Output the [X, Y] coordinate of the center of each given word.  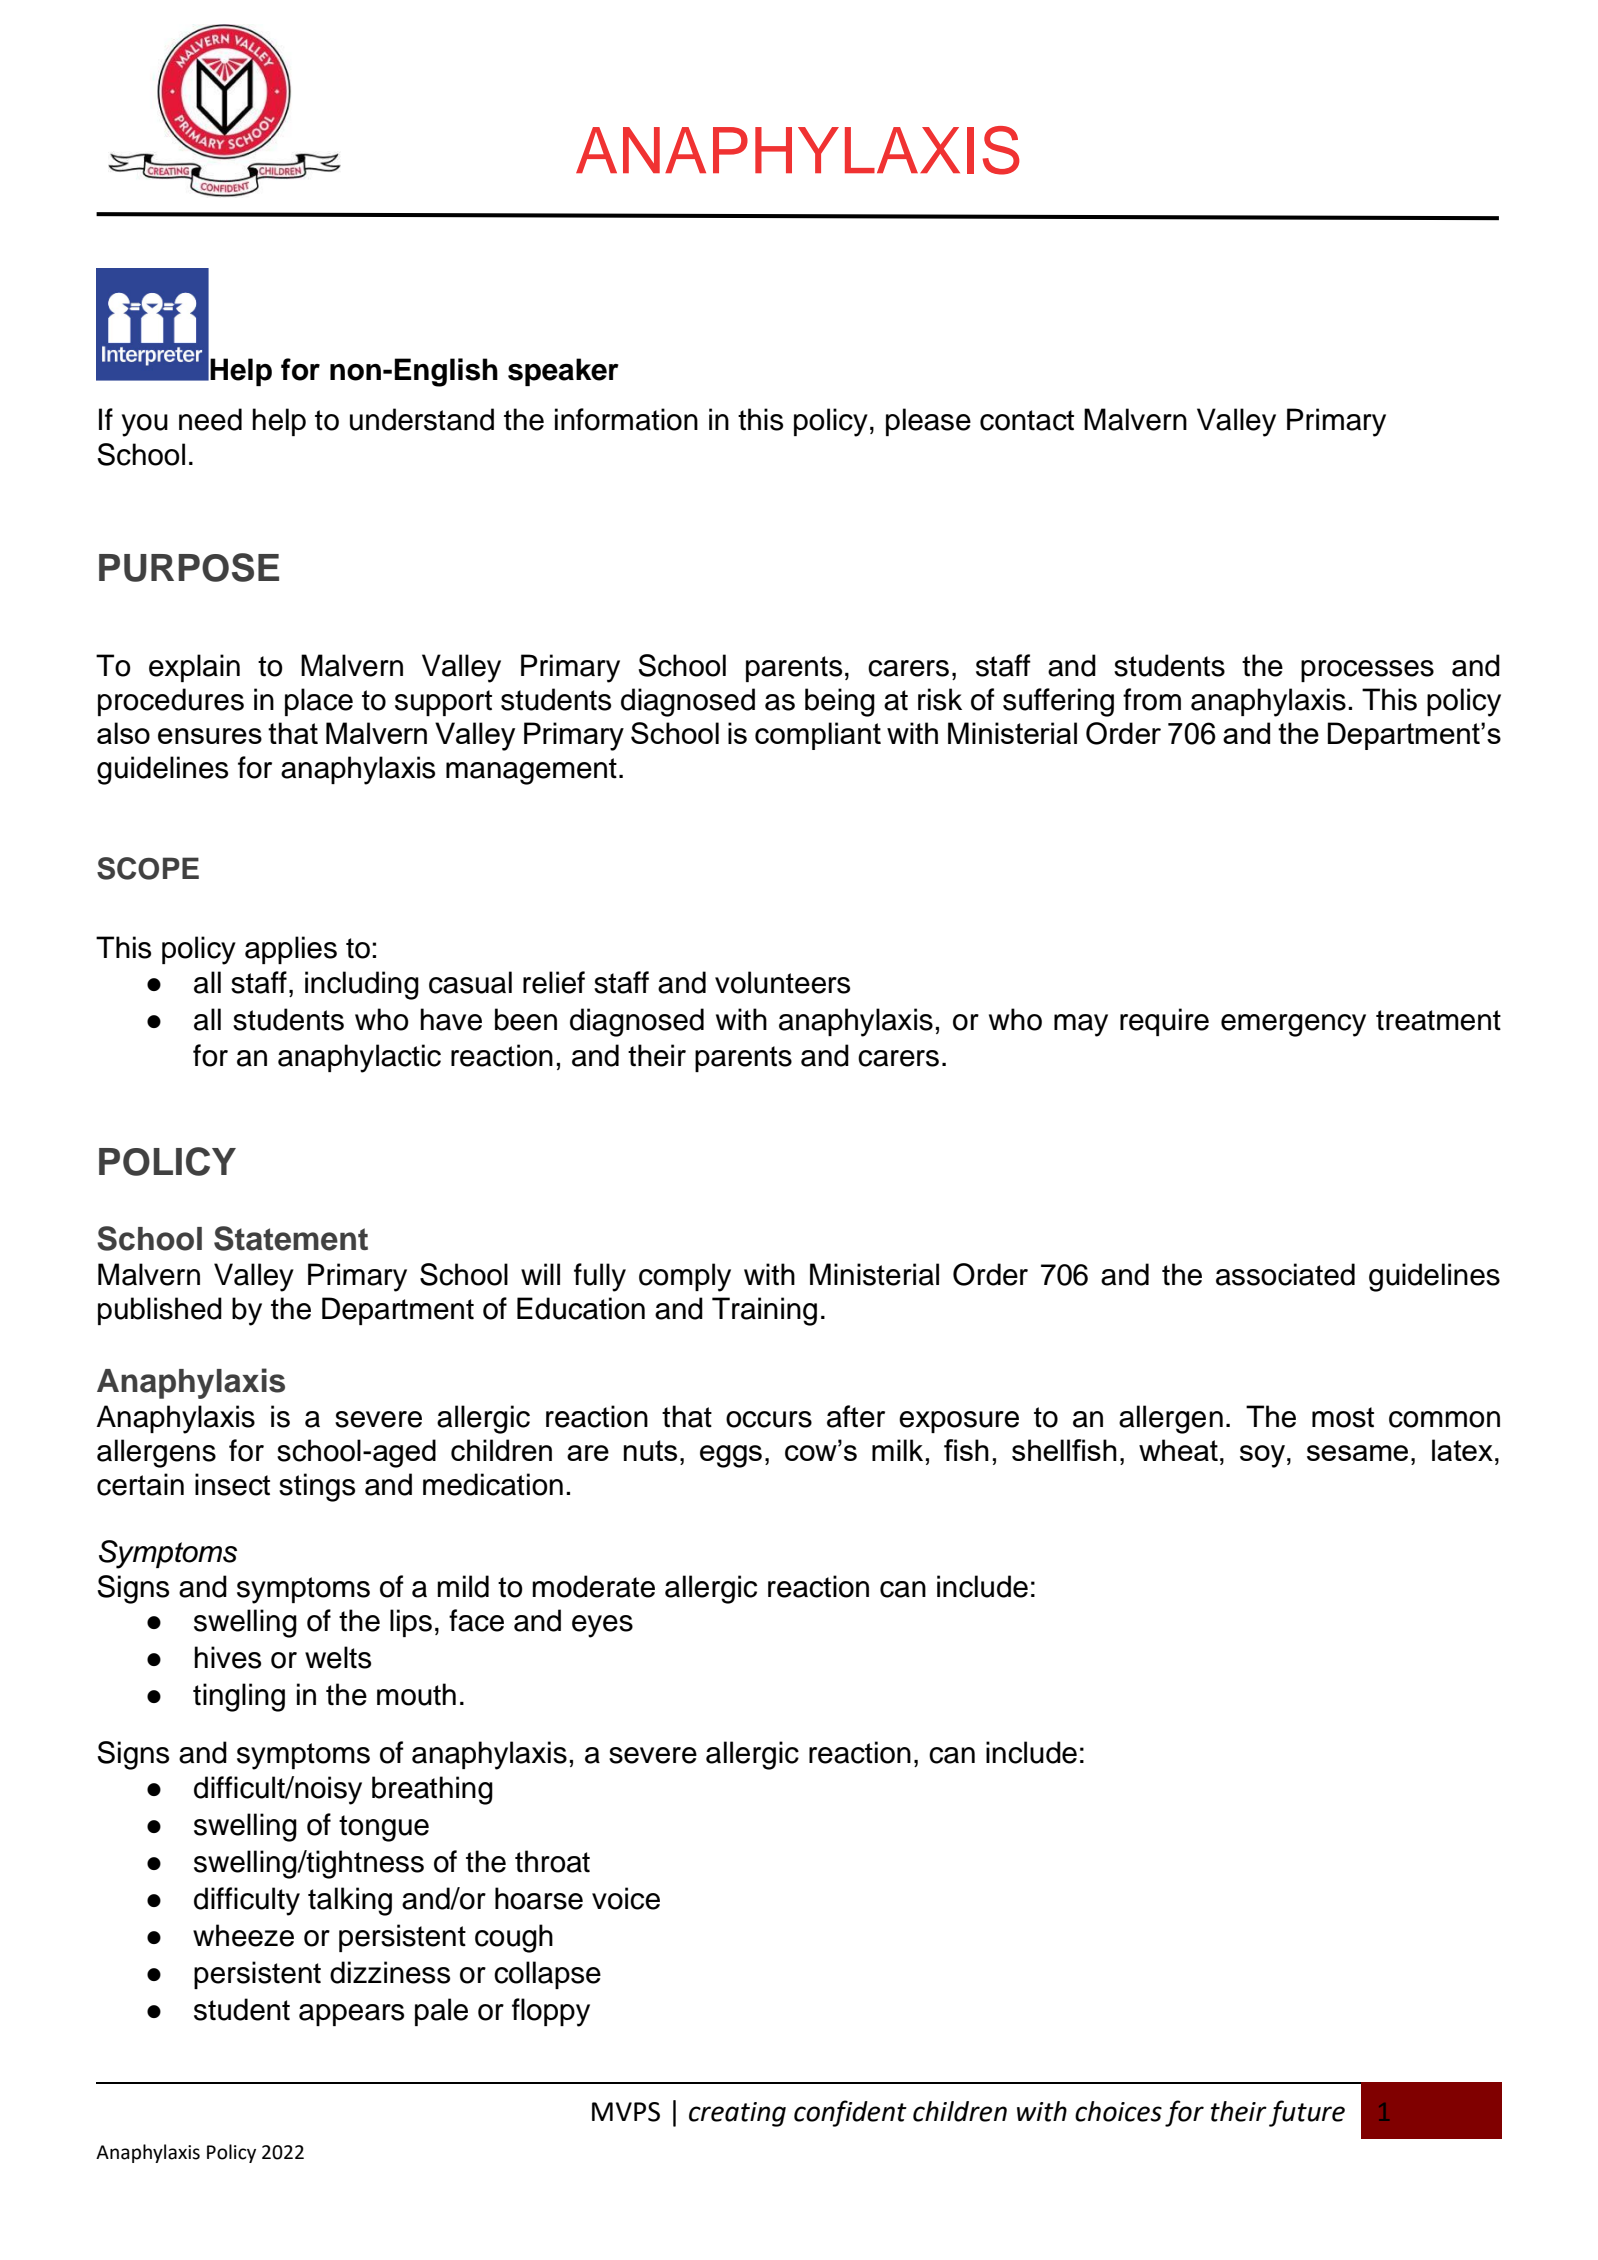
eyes [602, 1626]
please [928, 422]
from [1152, 699]
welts [338, 1657]
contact [1027, 420]
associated [1285, 1274]
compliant [818, 736]
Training [764, 1311]
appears [351, 2015]
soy [1264, 1456]
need [210, 419]
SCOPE [148, 868]
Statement [291, 1238]
